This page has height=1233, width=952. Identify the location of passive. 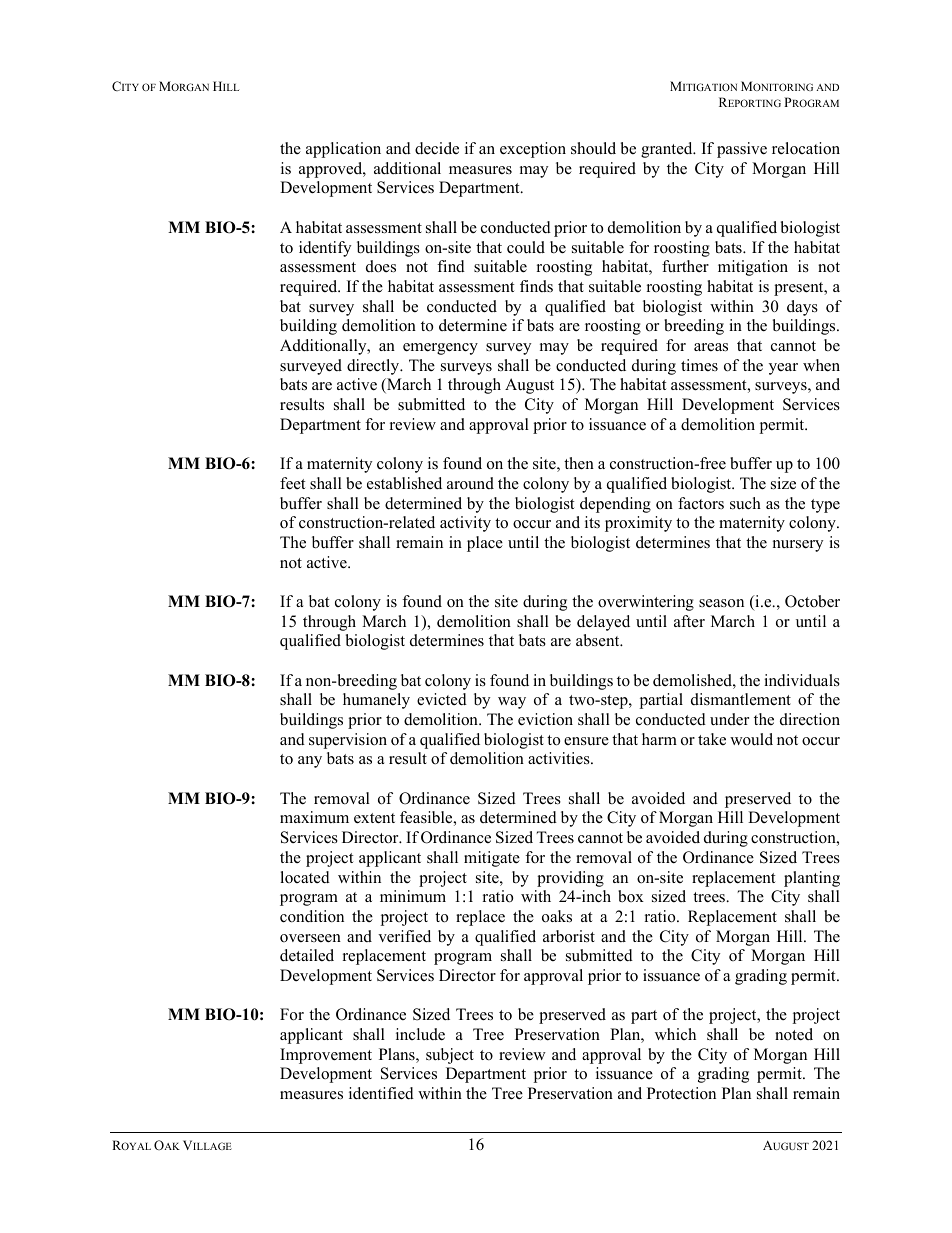
(742, 150).
